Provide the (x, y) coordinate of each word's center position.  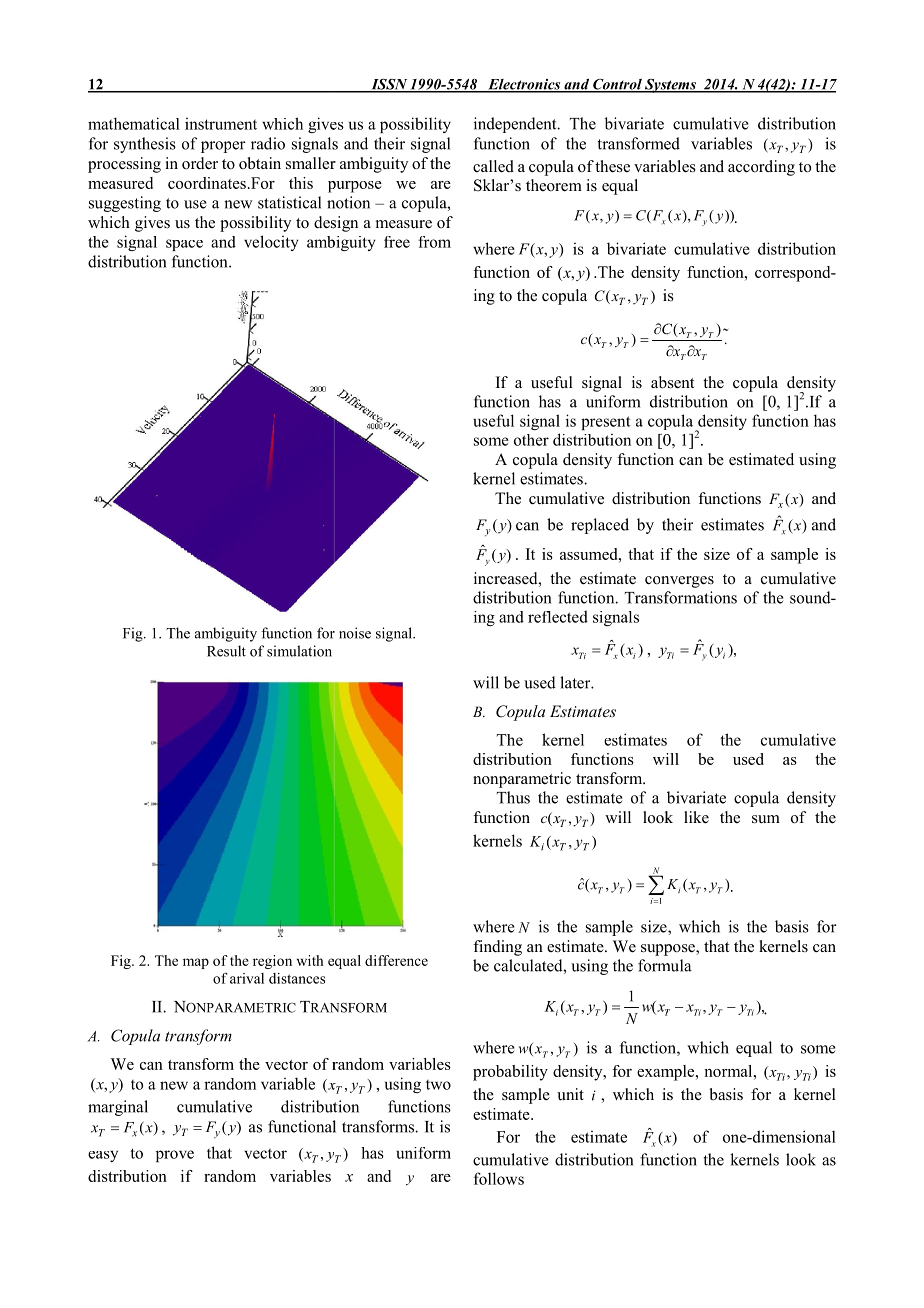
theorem (554, 185)
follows (499, 1178)
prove (175, 1156)
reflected (558, 616)
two (438, 1085)
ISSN (389, 85)
